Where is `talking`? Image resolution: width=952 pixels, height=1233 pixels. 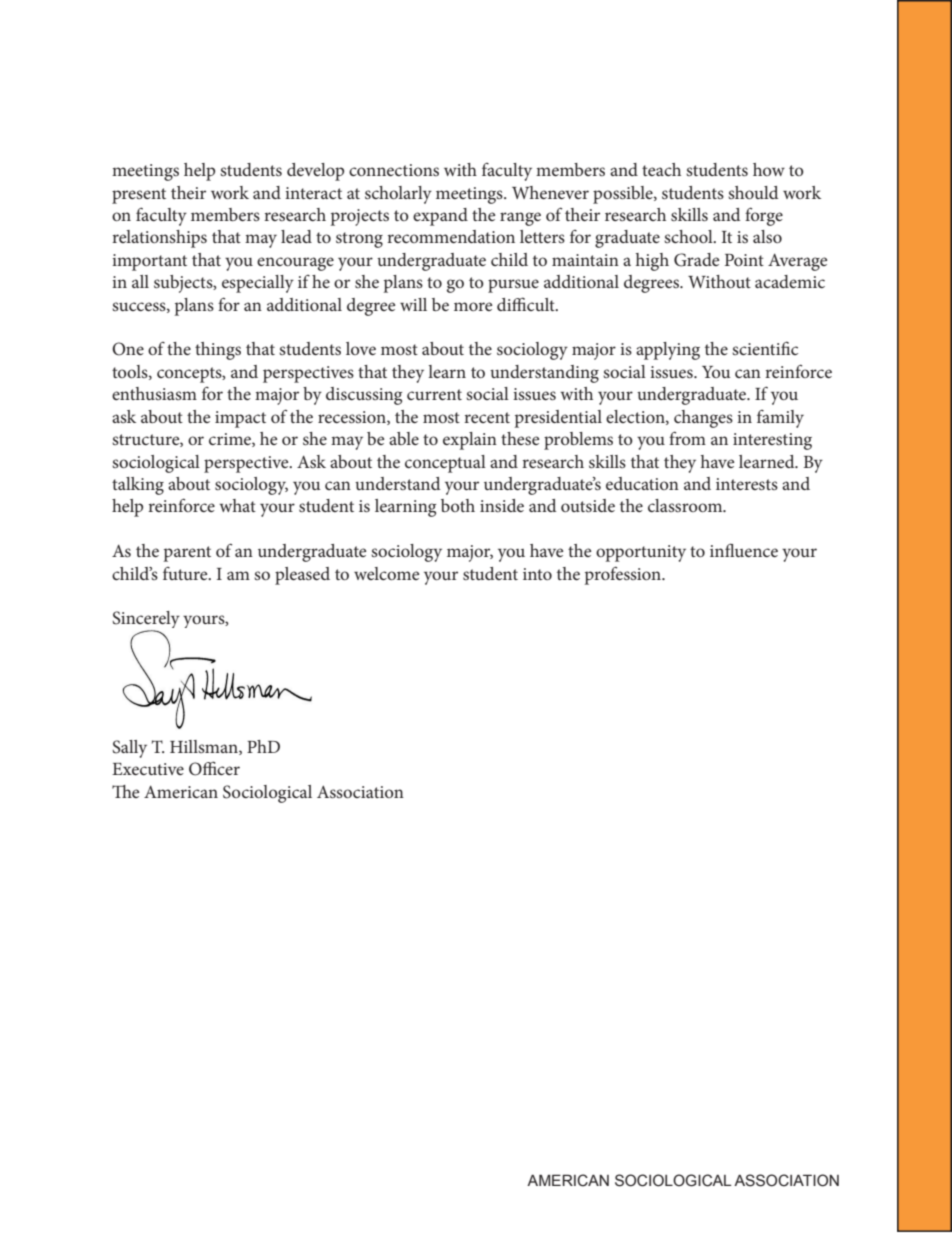 talking is located at coordinates (138, 486).
